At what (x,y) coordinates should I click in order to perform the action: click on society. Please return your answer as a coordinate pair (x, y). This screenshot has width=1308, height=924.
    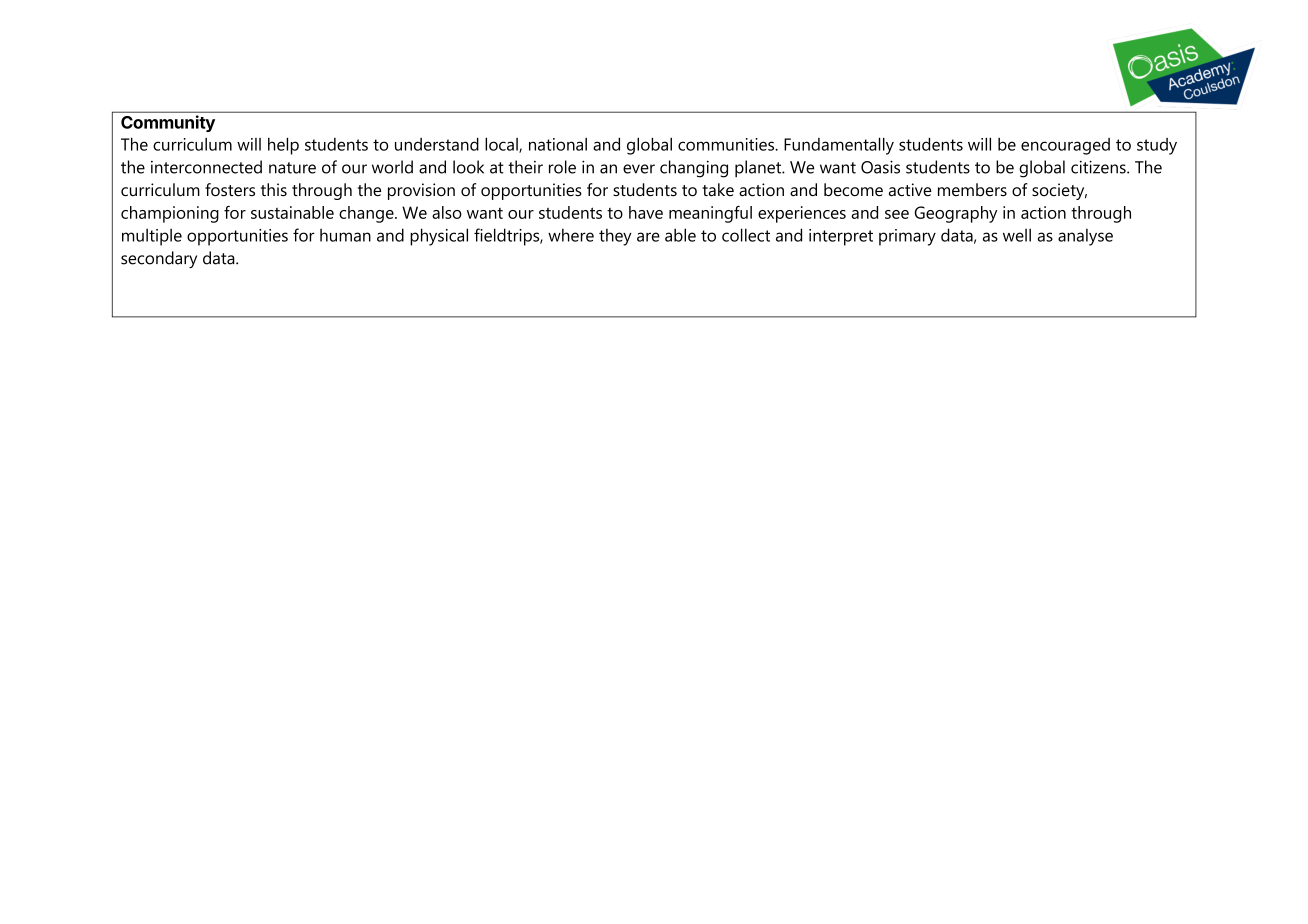
    Looking at the image, I should click on (1059, 191).
